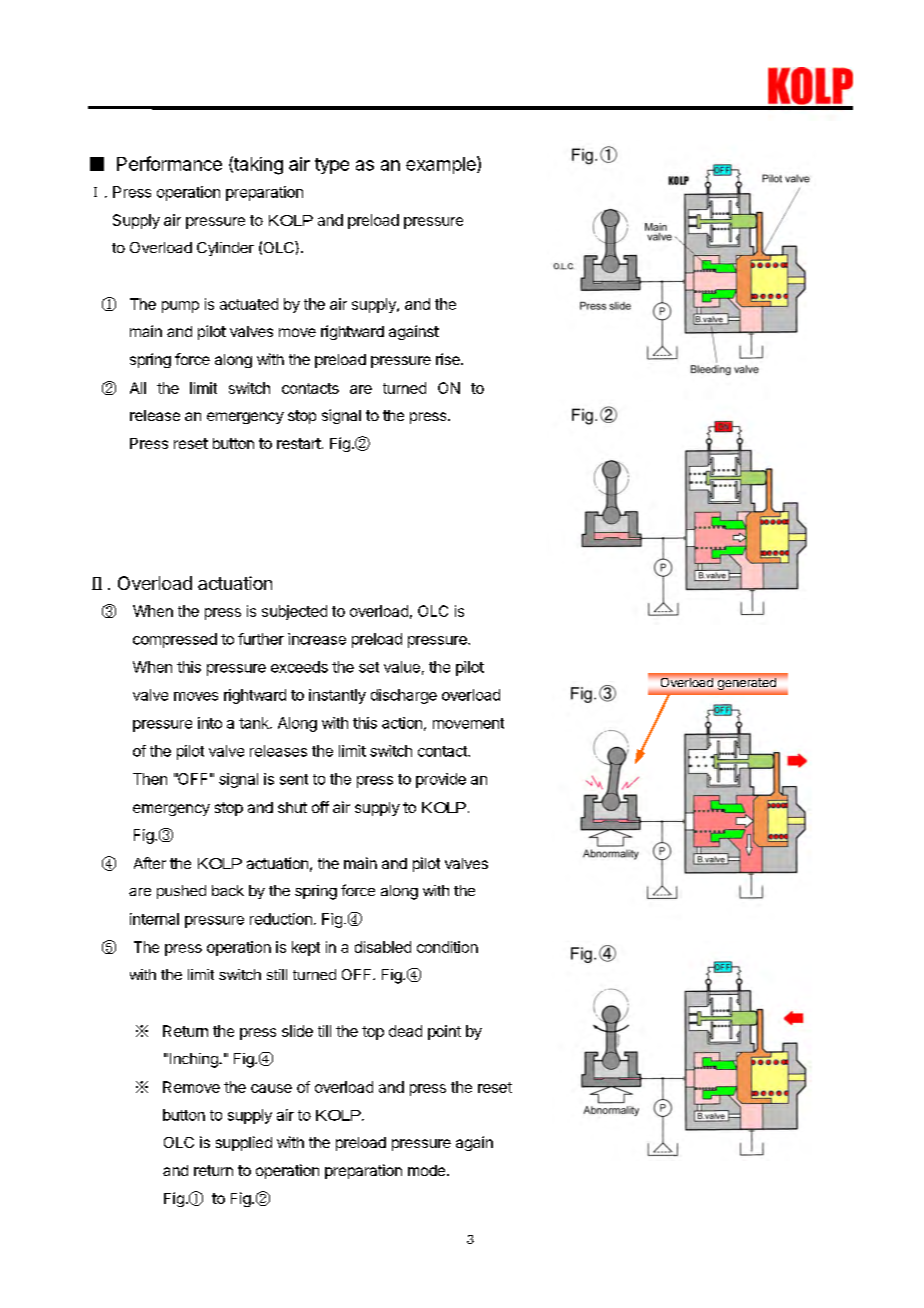 This page has width=924, height=1308. What do you see at coordinates (271, 1088) in the page?
I see `cause` at bounding box center [271, 1088].
